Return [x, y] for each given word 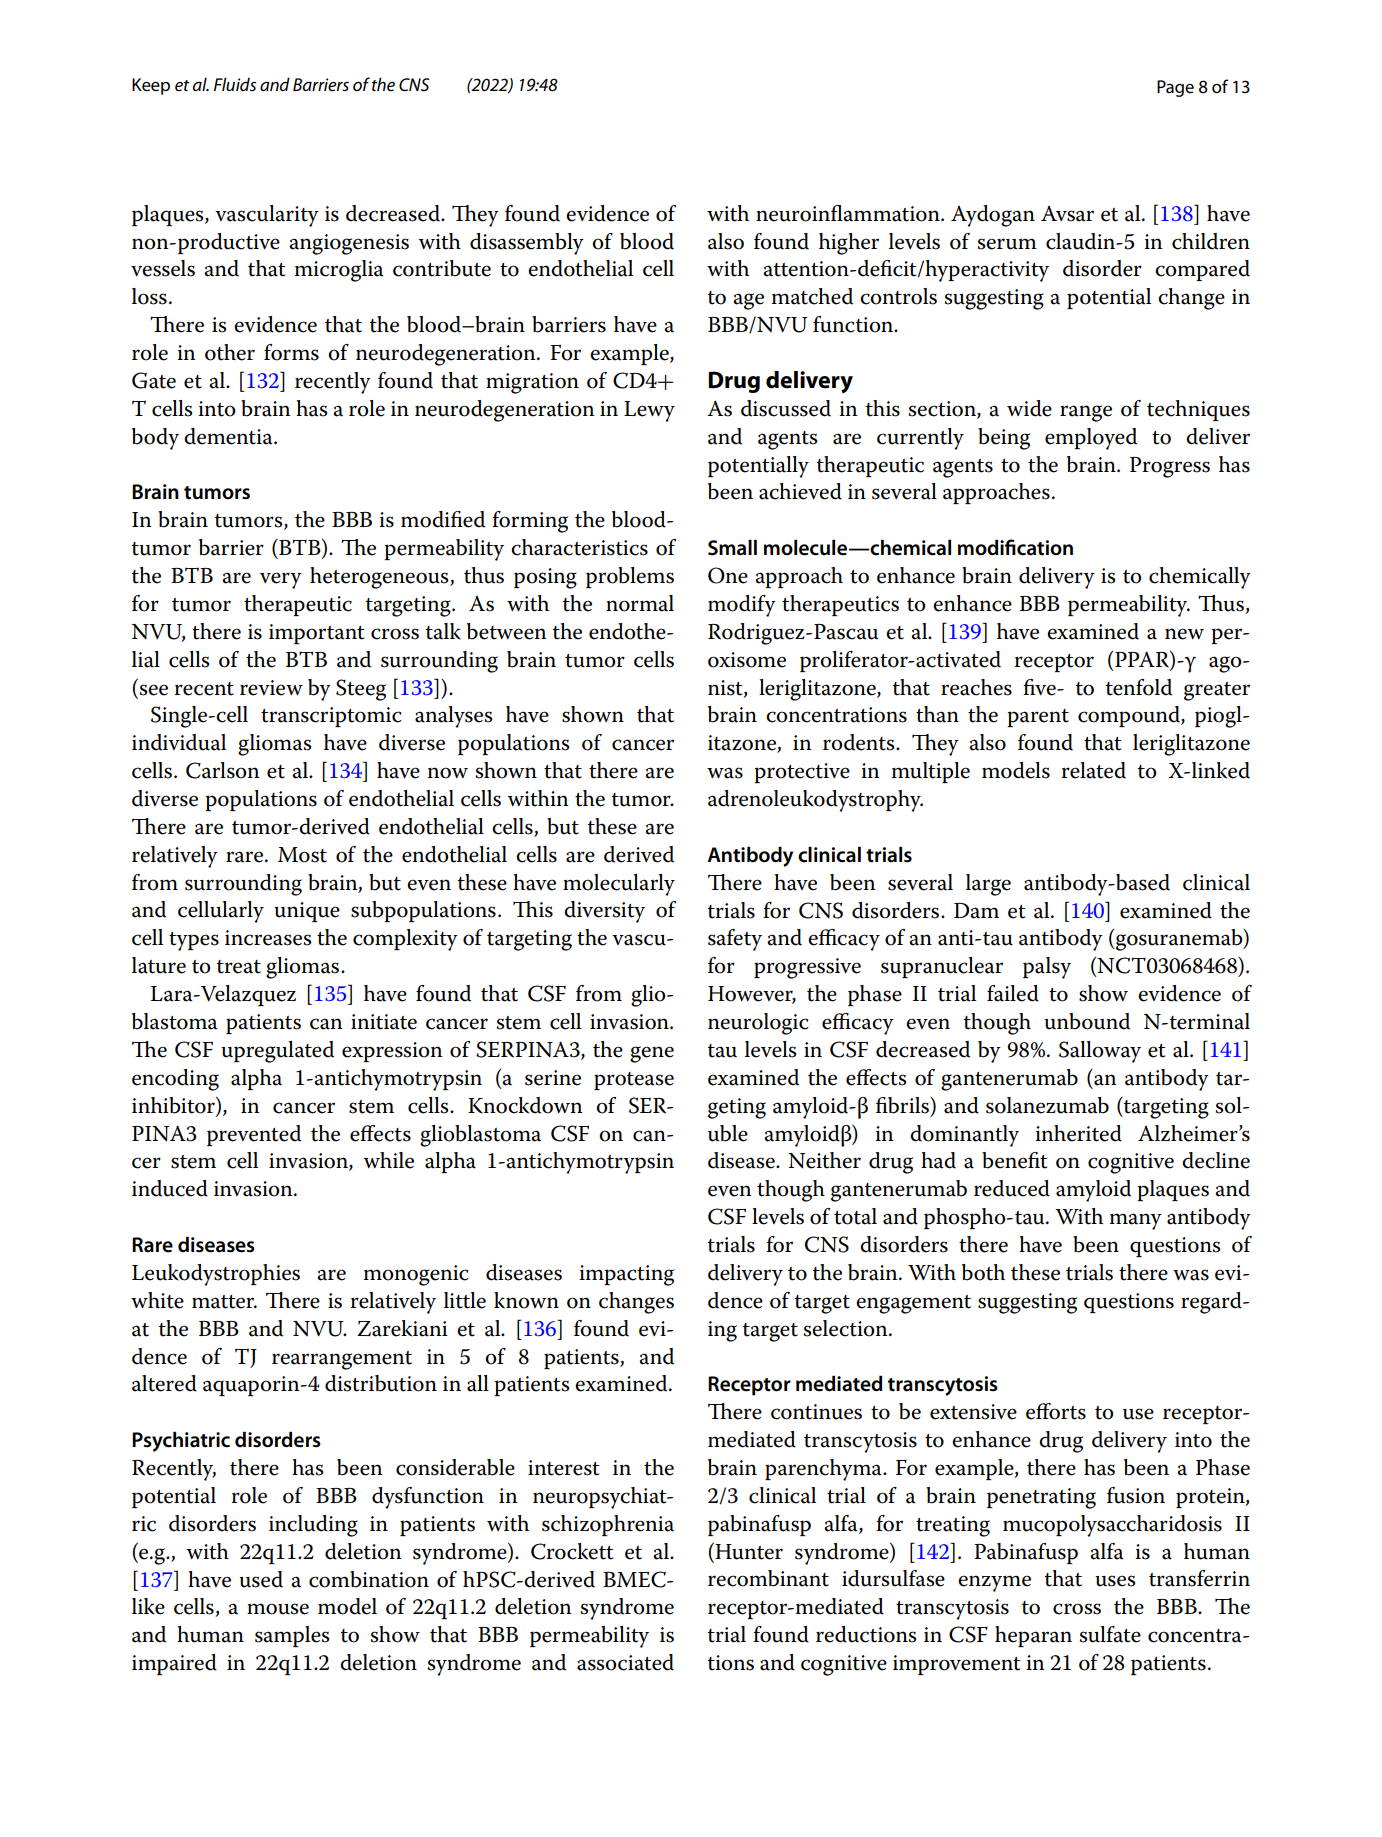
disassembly [527, 244]
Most [302, 855]
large [988, 885]
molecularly [619, 885]
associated [625, 1662]
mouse [278, 1609]
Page [1175, 88]
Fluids [235, 84]
